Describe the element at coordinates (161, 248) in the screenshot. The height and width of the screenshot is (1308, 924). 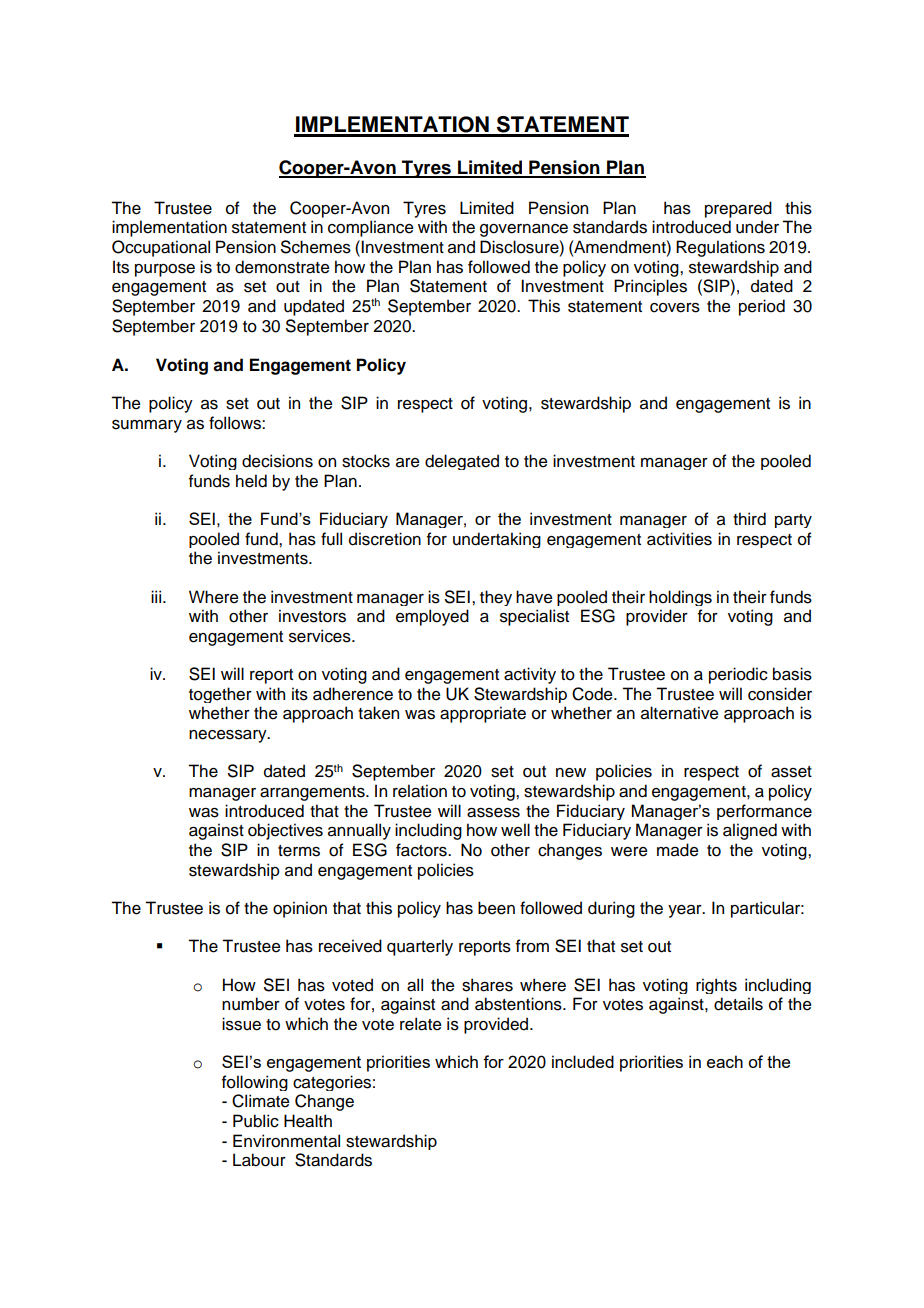
I see `Occupational` at that location.
